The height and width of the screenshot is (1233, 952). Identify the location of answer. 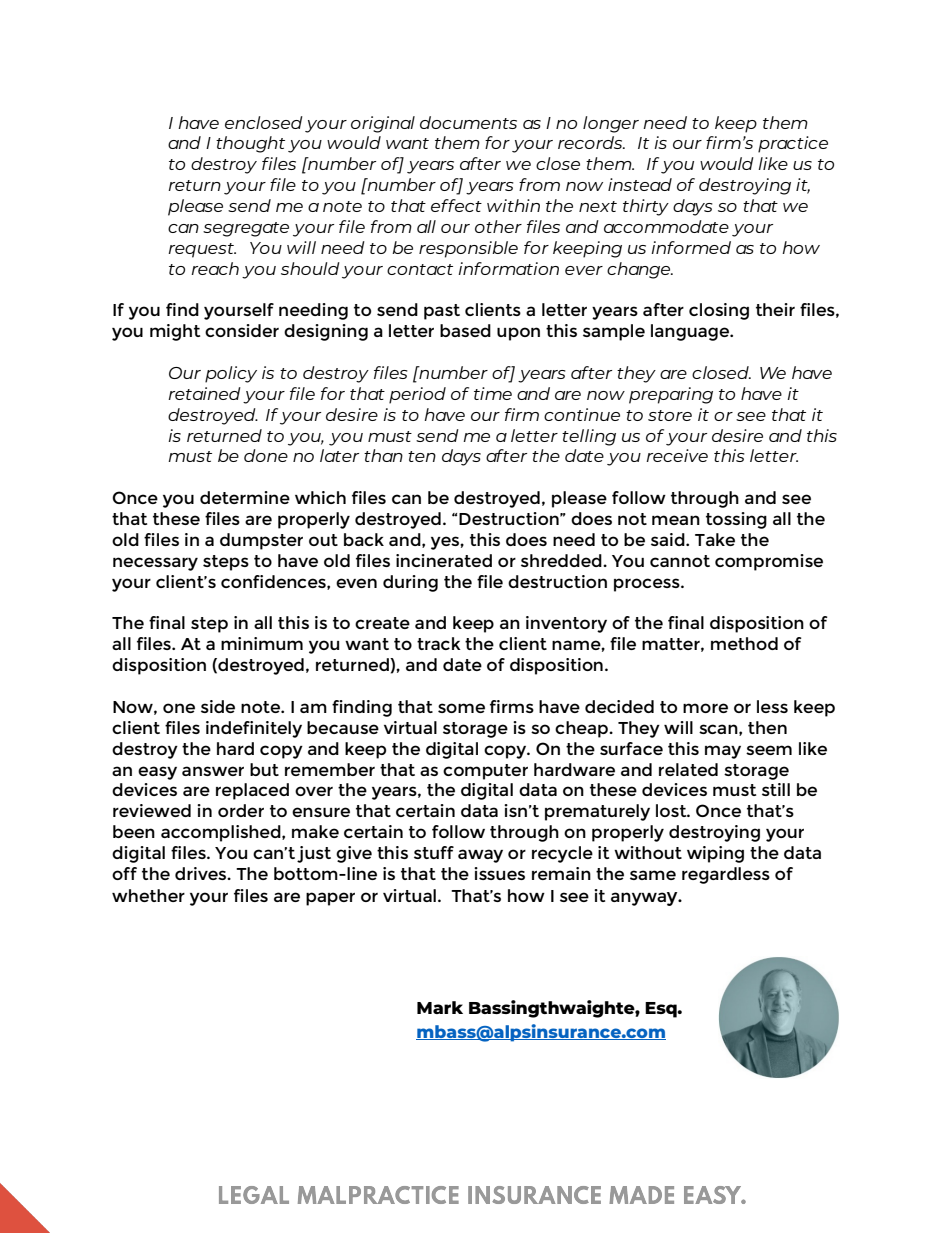
(213, 771).
